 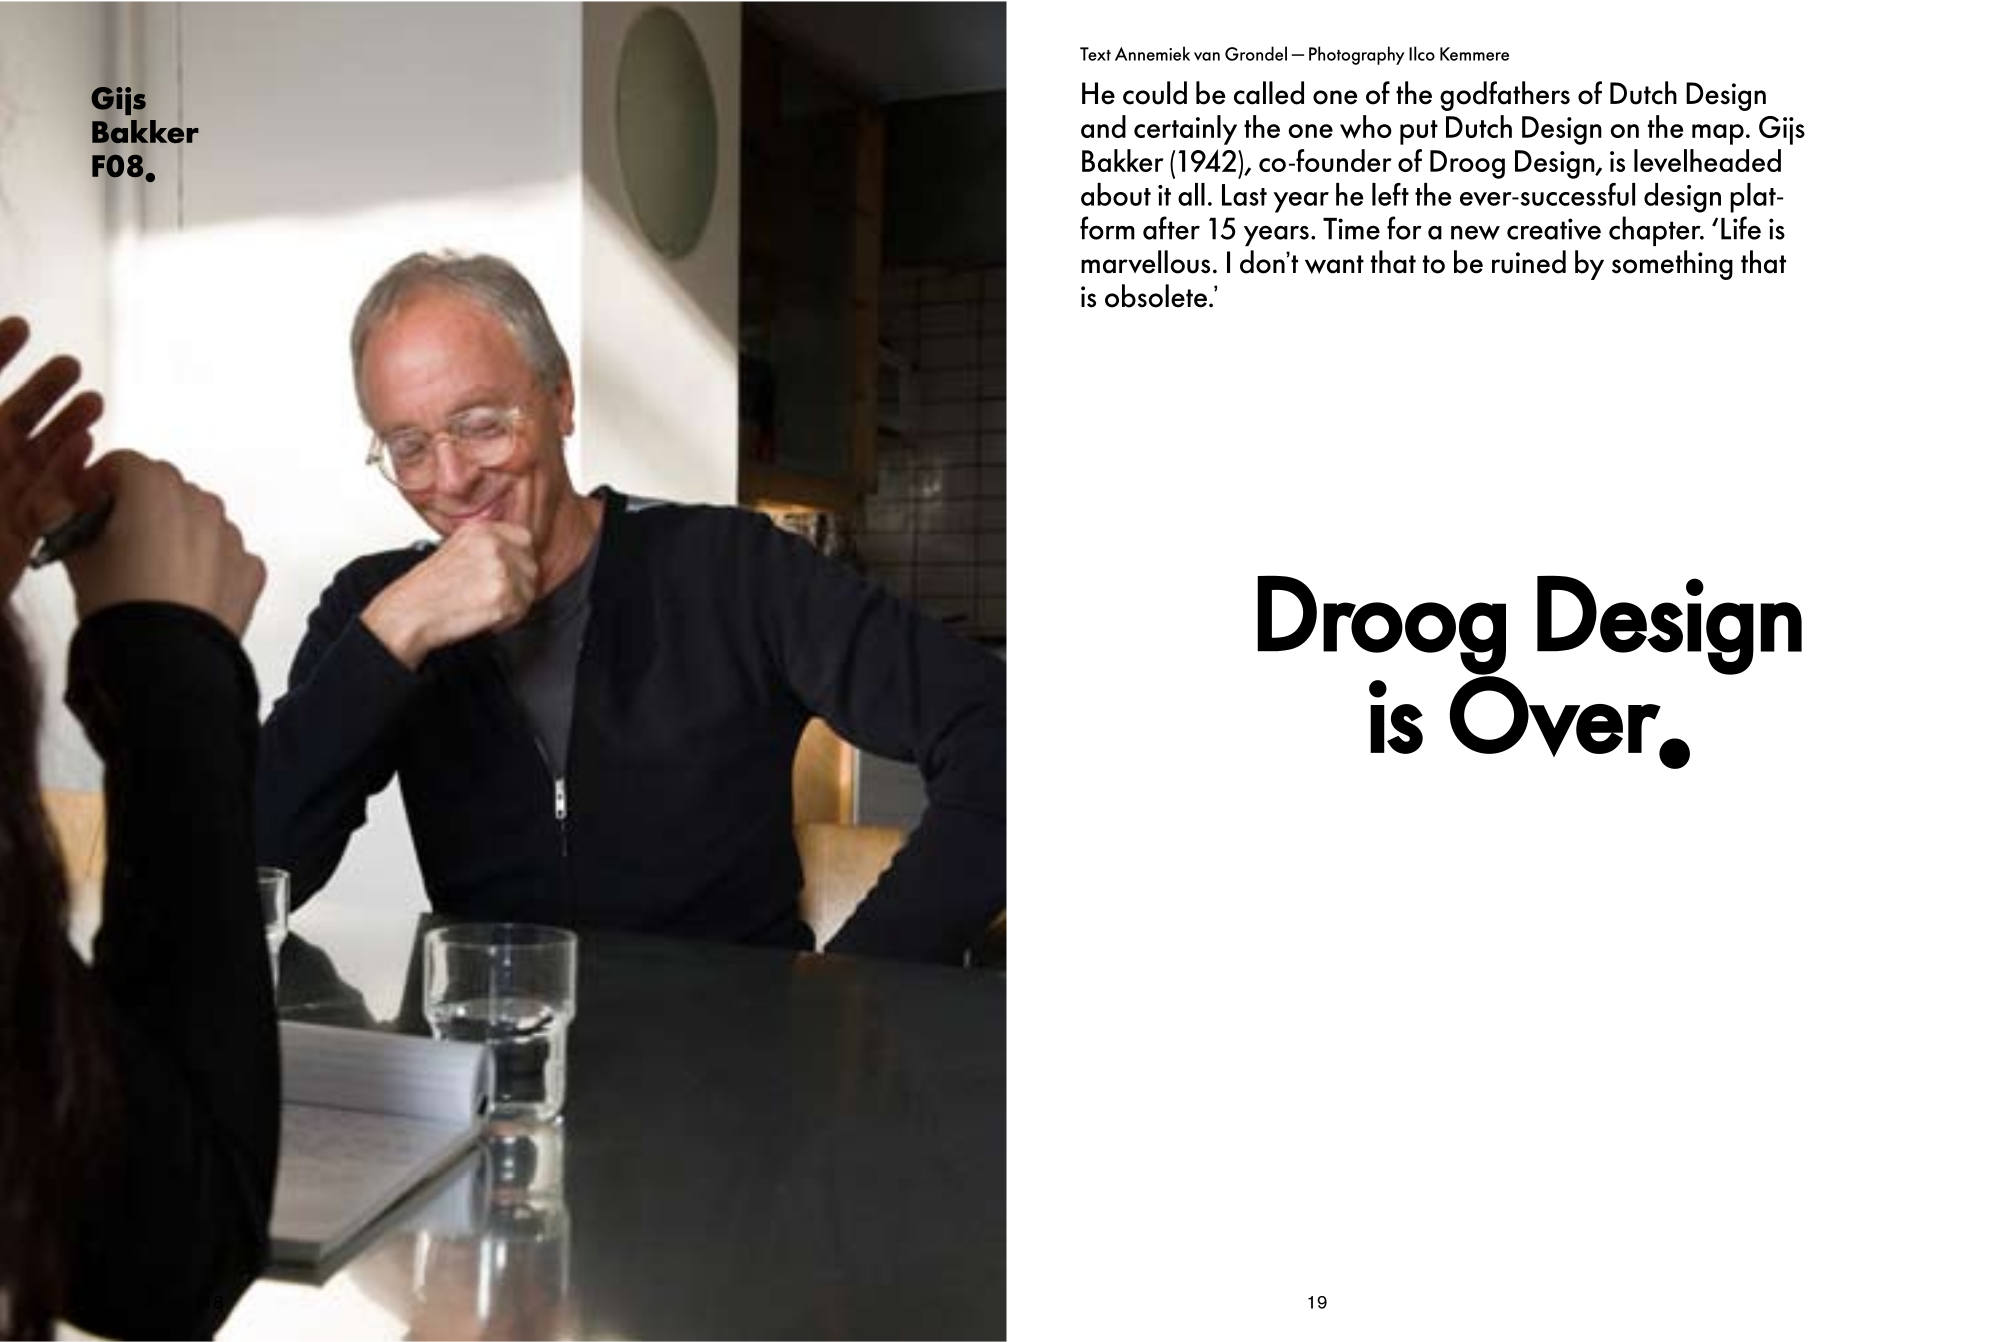 I want to click on marvellous, so click(x=1145, y=262).
